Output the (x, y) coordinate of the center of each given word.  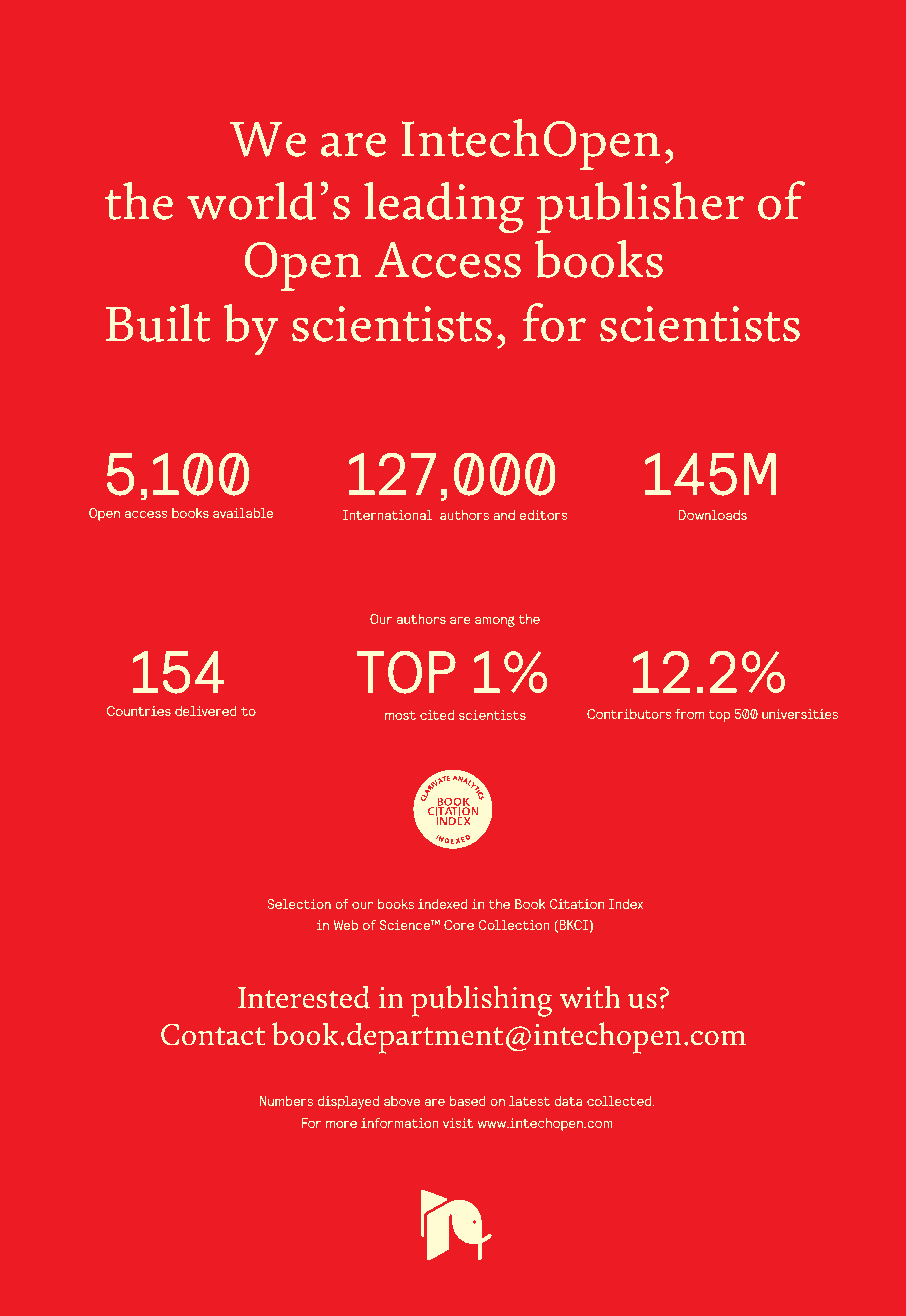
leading (444, 207)
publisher (640, 207)
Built (158, 323)
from (689, 714)
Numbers (286, 1101)
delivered (206, 711)
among (495, 621)
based (468, 1101)
